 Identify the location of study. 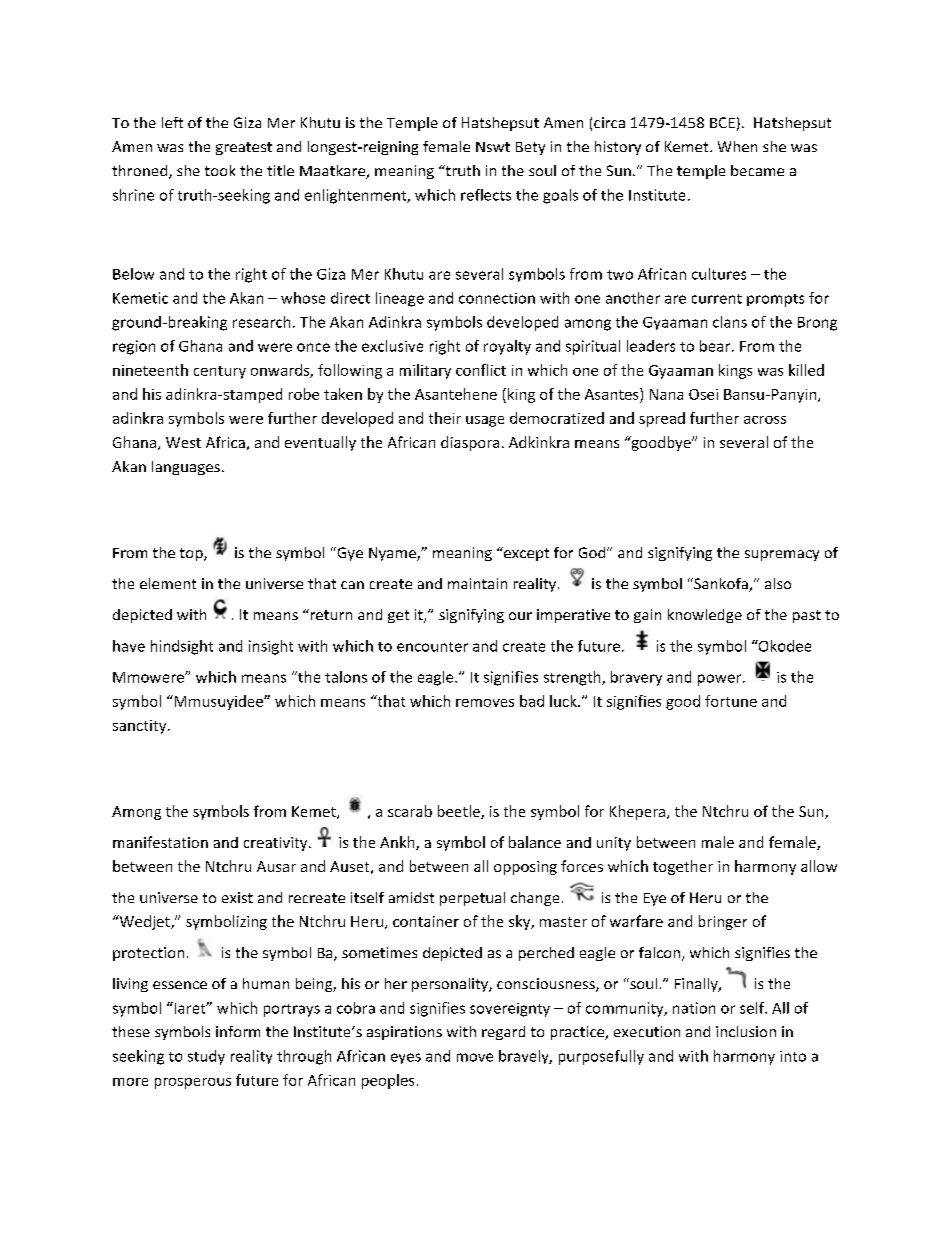
(206, 1057).
